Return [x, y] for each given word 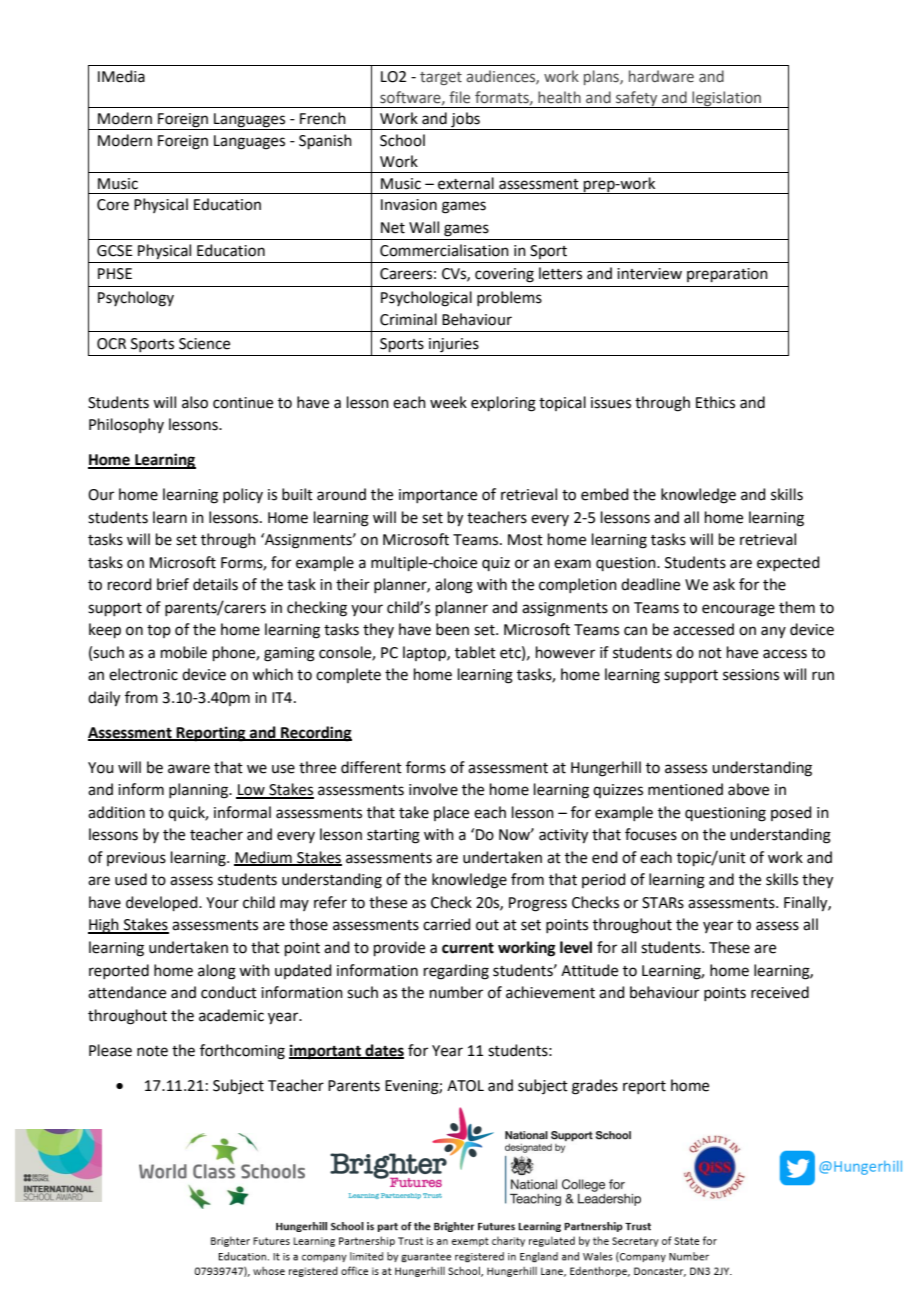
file [459, 97]
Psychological [426, 299]
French [323, 118]
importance [438, 496]
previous [136, 859]
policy [243, 495]
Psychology [136, 299]
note [152, 1051]
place [451, 813]
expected [788, 563]
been [452, 629]
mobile [184, 652]
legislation [727, 99]
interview [649, 274]
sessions [751, 675]
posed [791, 813]
